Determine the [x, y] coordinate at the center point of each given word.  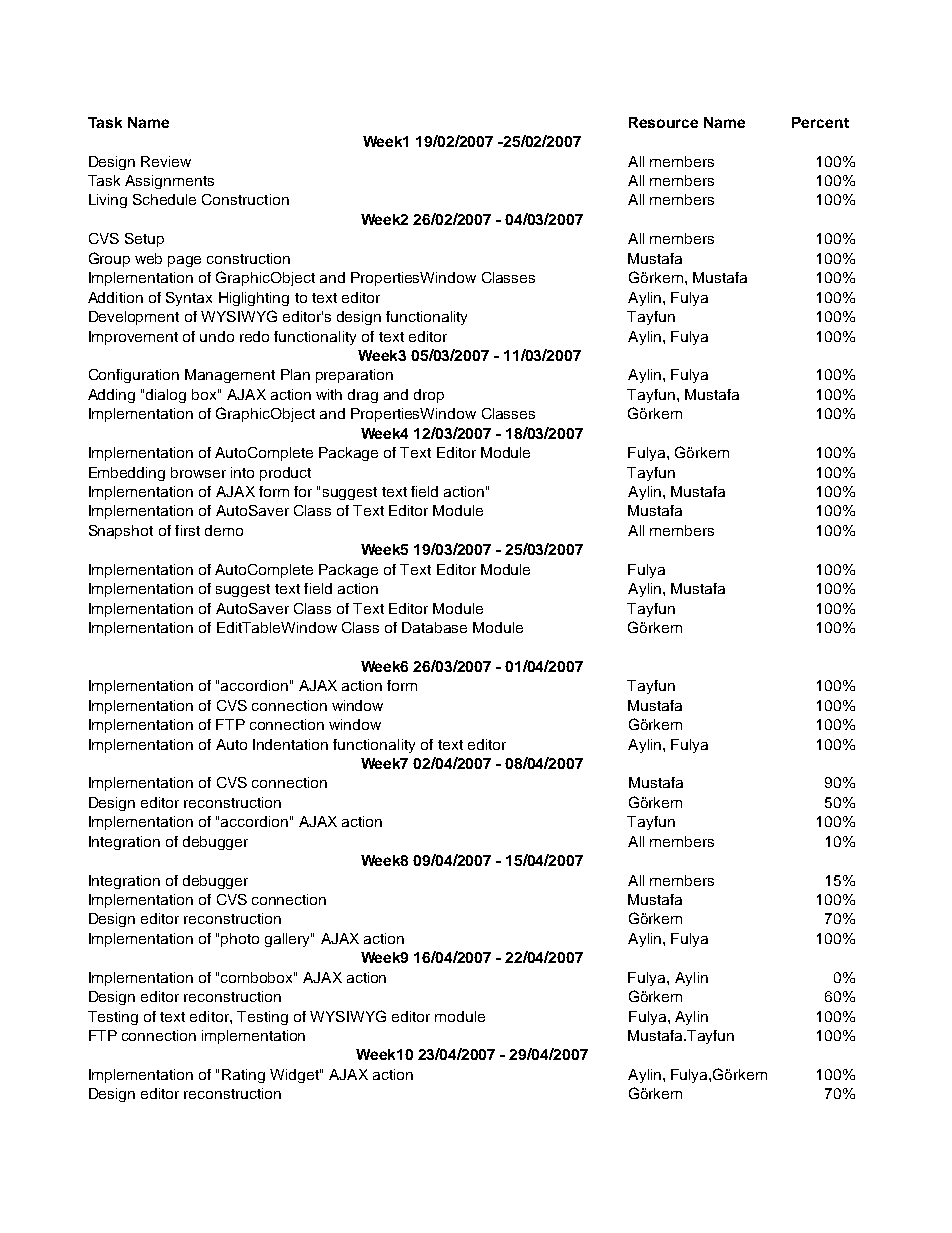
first [187, 530]
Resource [663, 122]
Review [166, 161]
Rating [243, 1076]
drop [429, 396]
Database [434, 627]
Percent [820, 122]
